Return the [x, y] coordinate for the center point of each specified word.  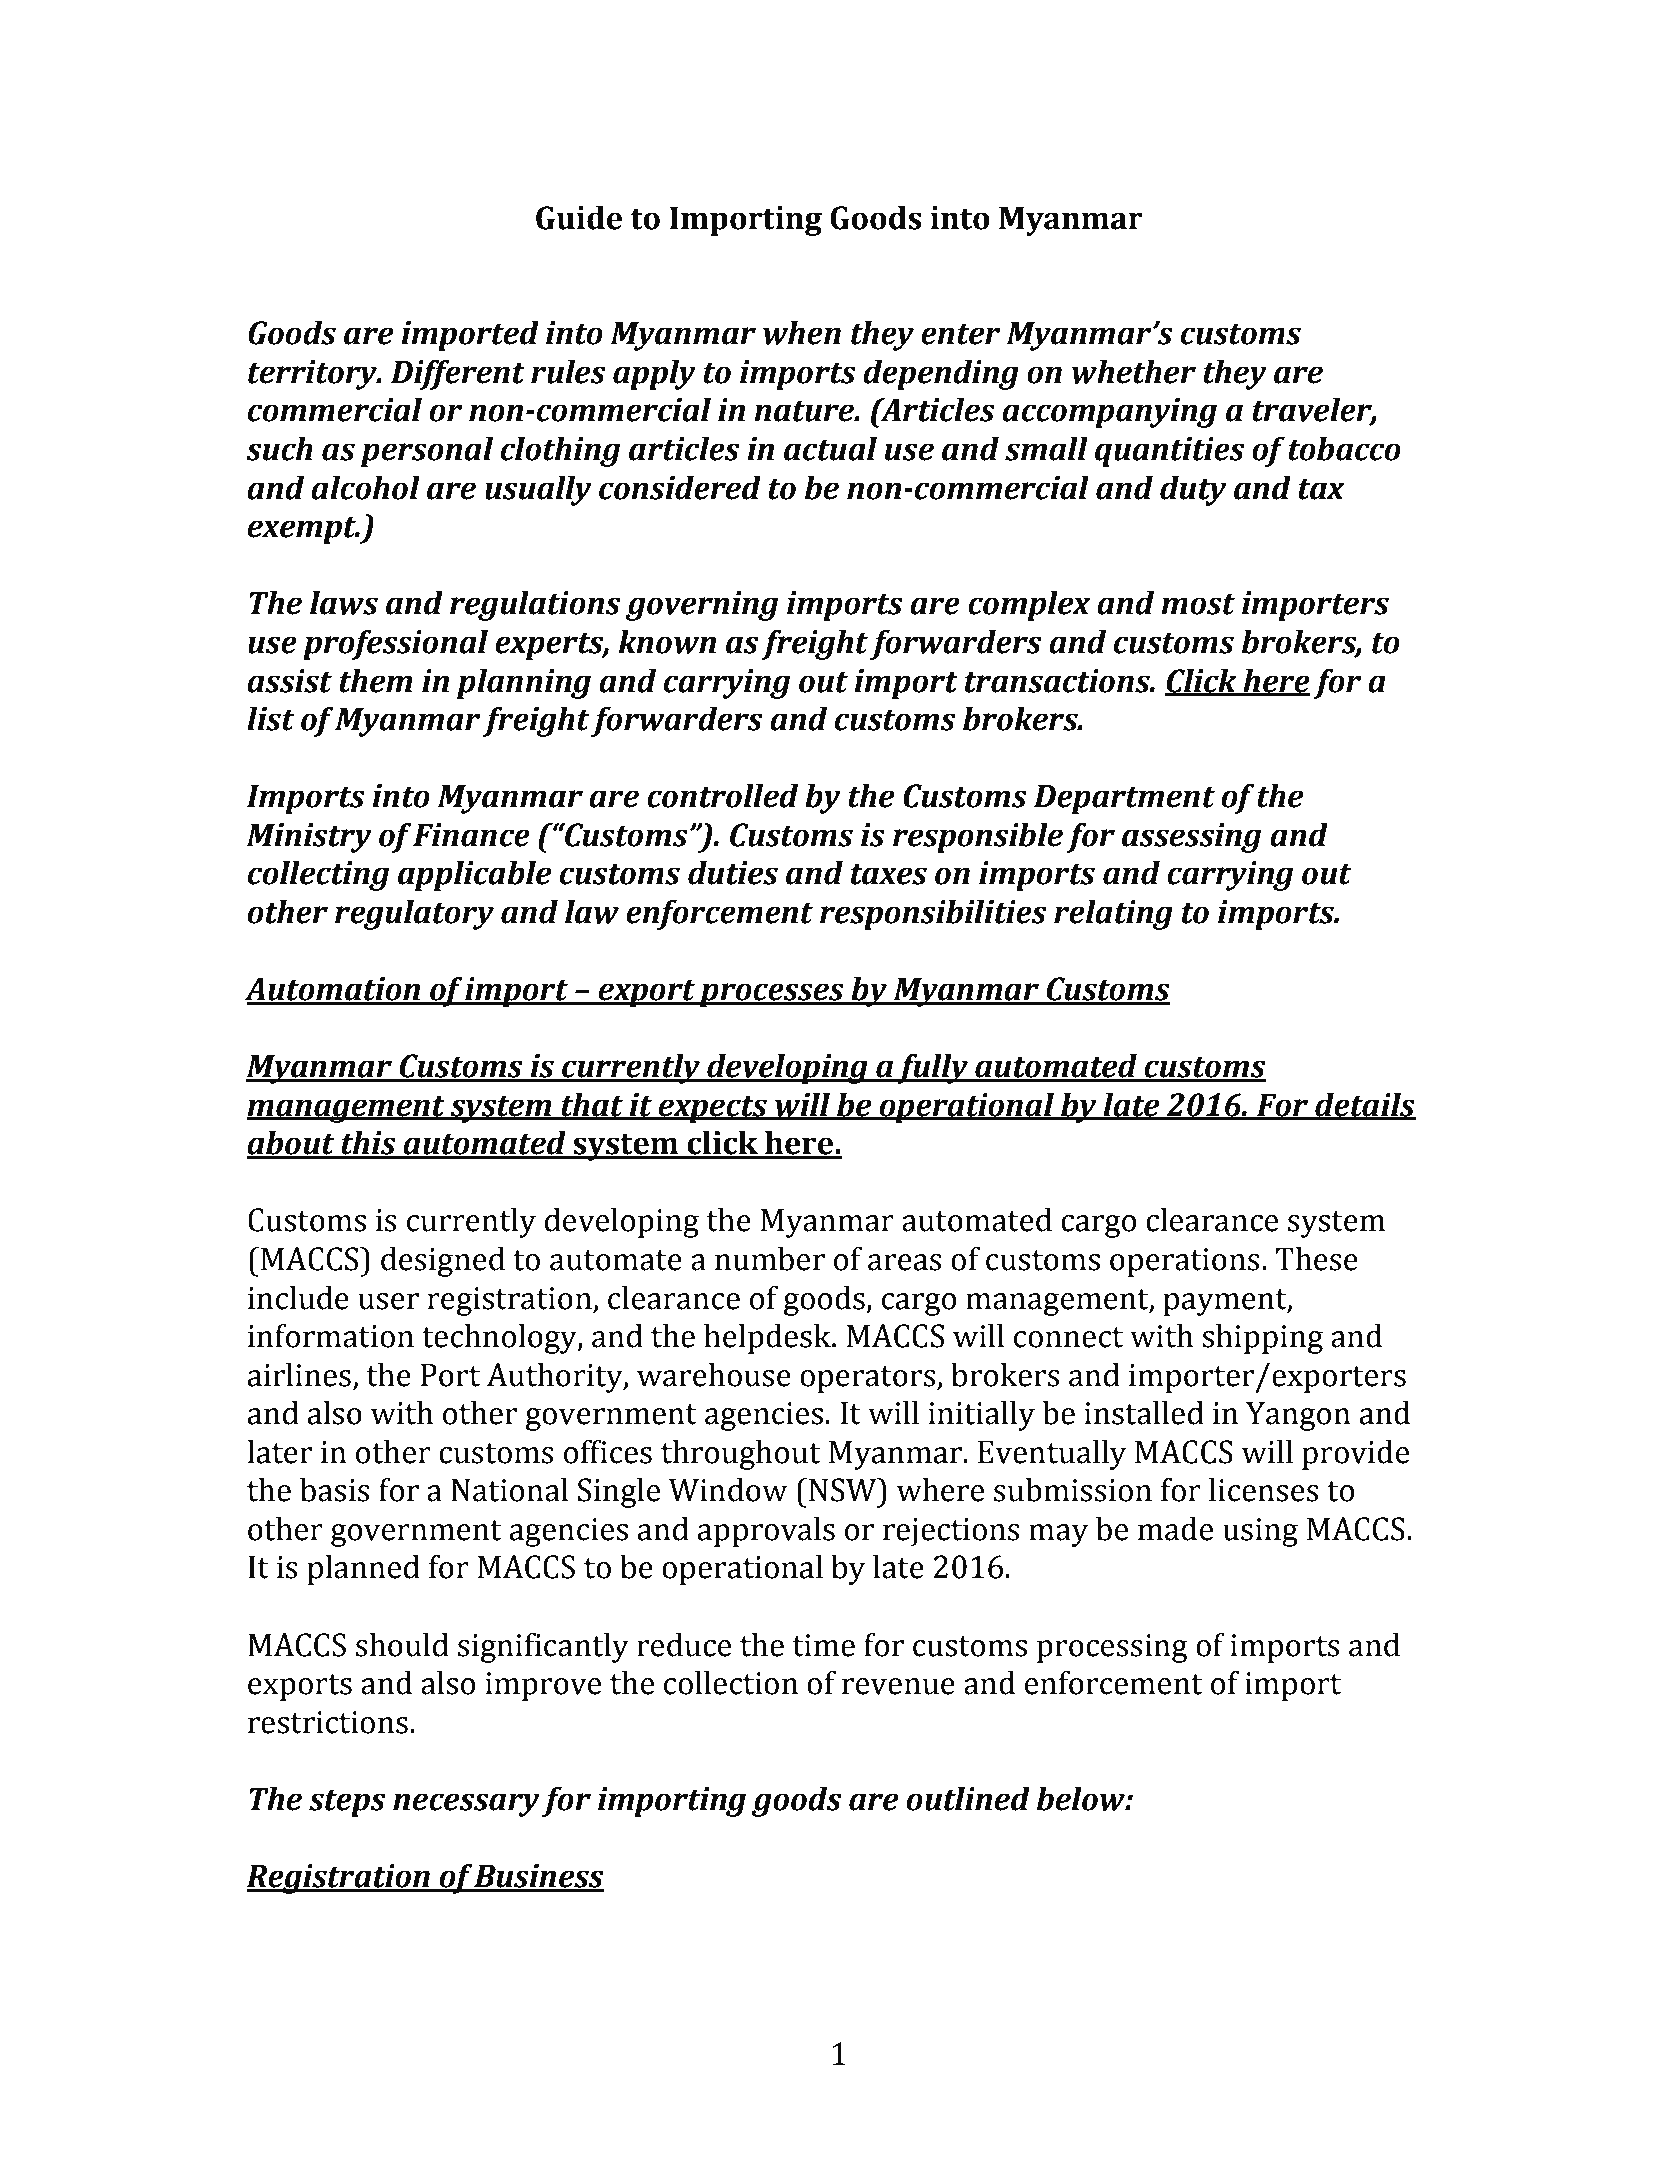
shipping [1262, 1339]
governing [702, 606]
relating [1113, 915]
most [1198, 604]
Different [458, 375]
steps [347, 1803]
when [802, 333]
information [331, 1336]
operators [869, 1379]
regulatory [414, 915]
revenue [898, 1686]
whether [1134, 372]
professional [395, 645]
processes [772, 995]
